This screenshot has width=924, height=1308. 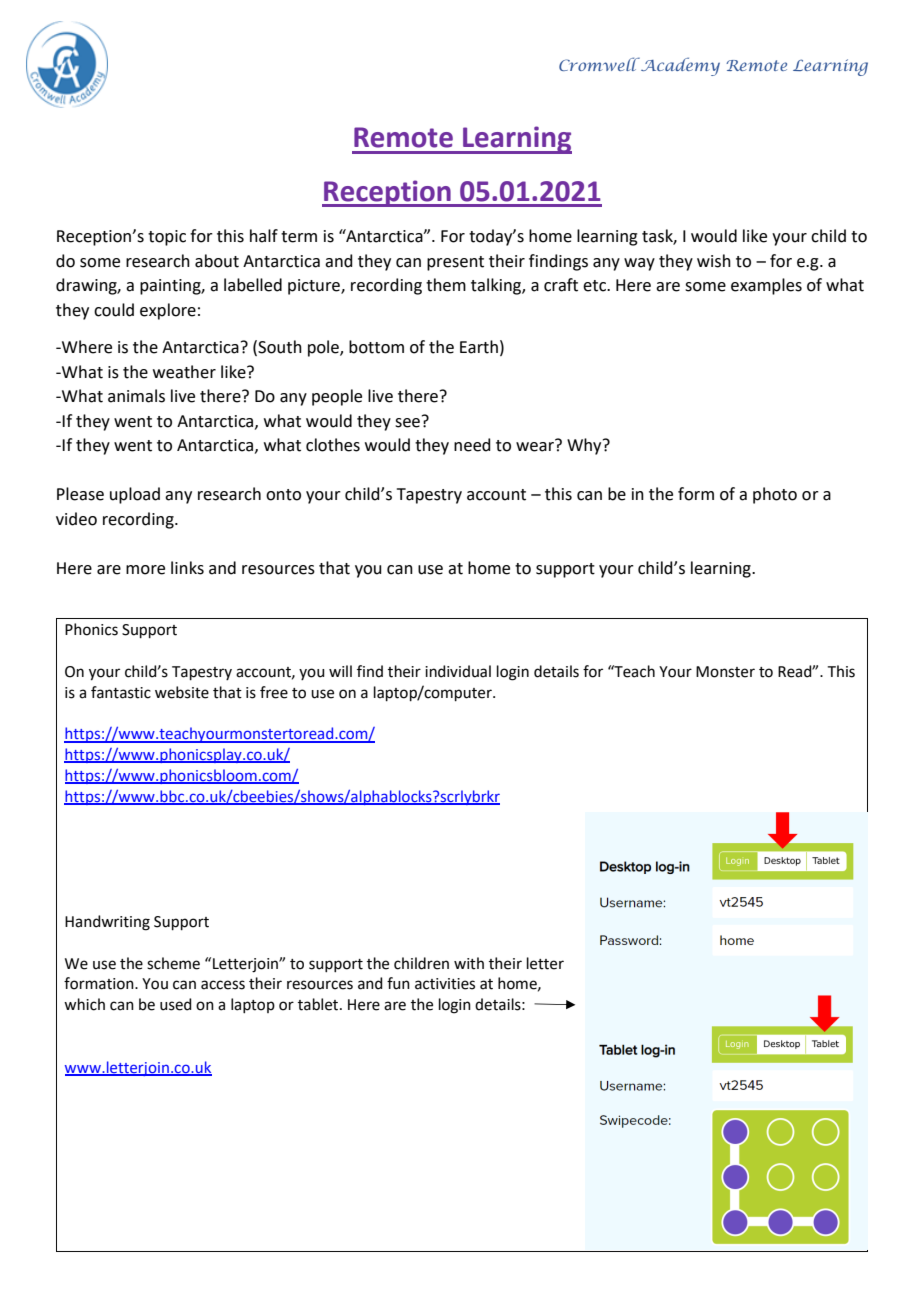 I want to click on term, so click(x=299, y=237).
